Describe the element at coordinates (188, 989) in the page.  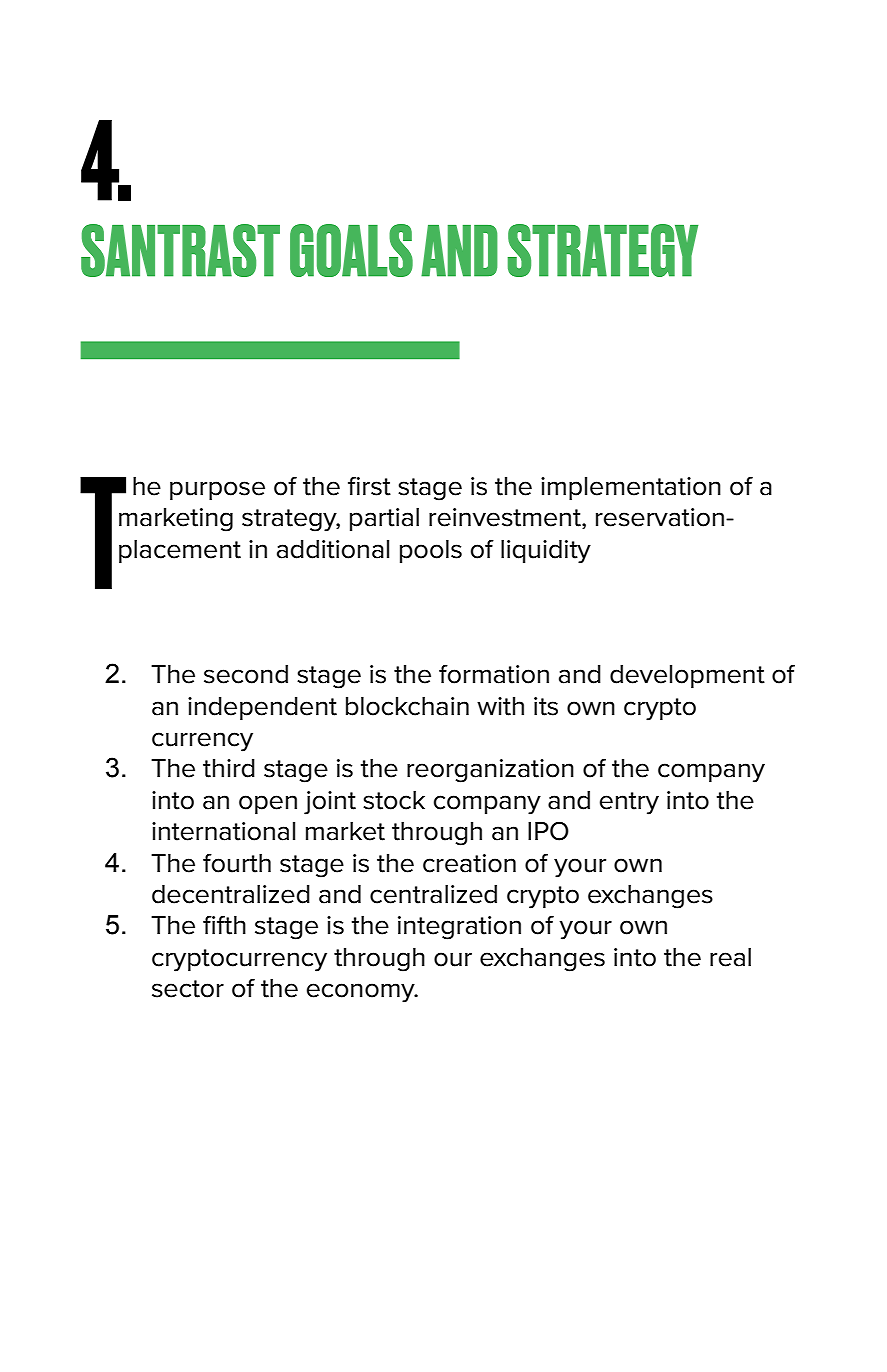
I see `sector` at that location.
